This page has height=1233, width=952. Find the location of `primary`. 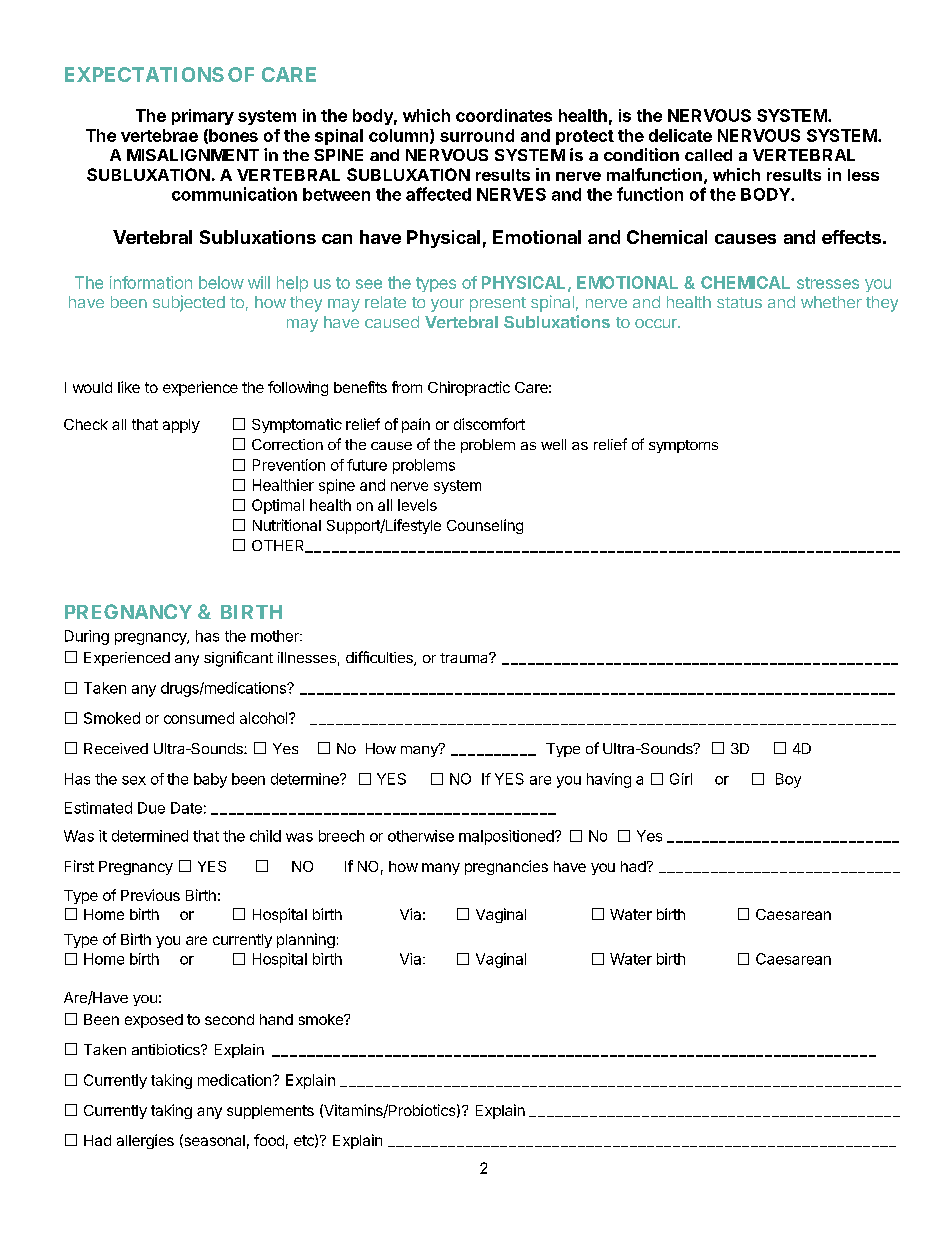

primary is located at coordinates (203, 117).
